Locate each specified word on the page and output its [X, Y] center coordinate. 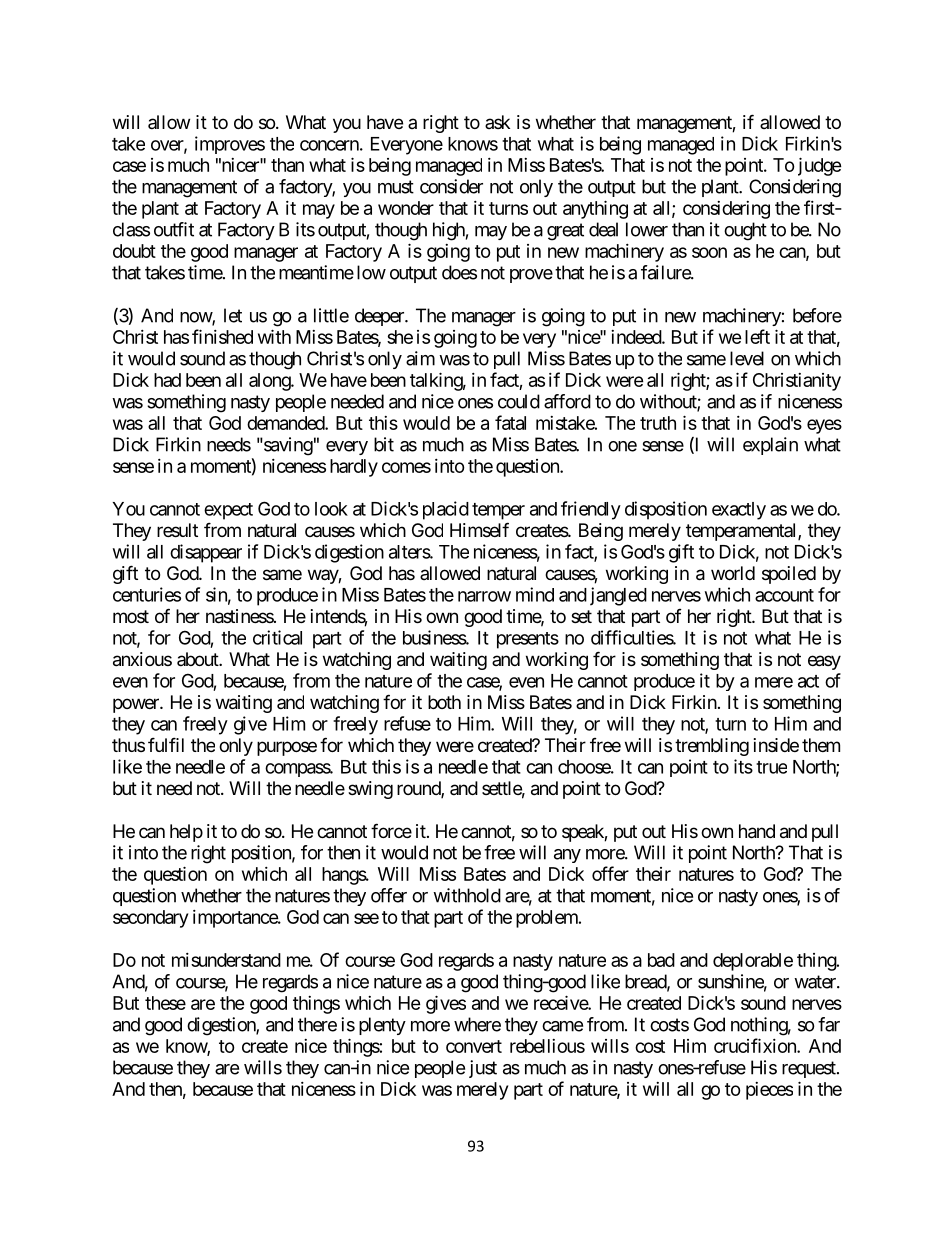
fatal [510, 422]
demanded [286, 423]
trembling [712, 747]
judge [820, 166]
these [165, 1003]
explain [770, 446]
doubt [134, 251]
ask [497, 122]
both [444, 702]
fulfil [166, 744]
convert [474, 1046]
